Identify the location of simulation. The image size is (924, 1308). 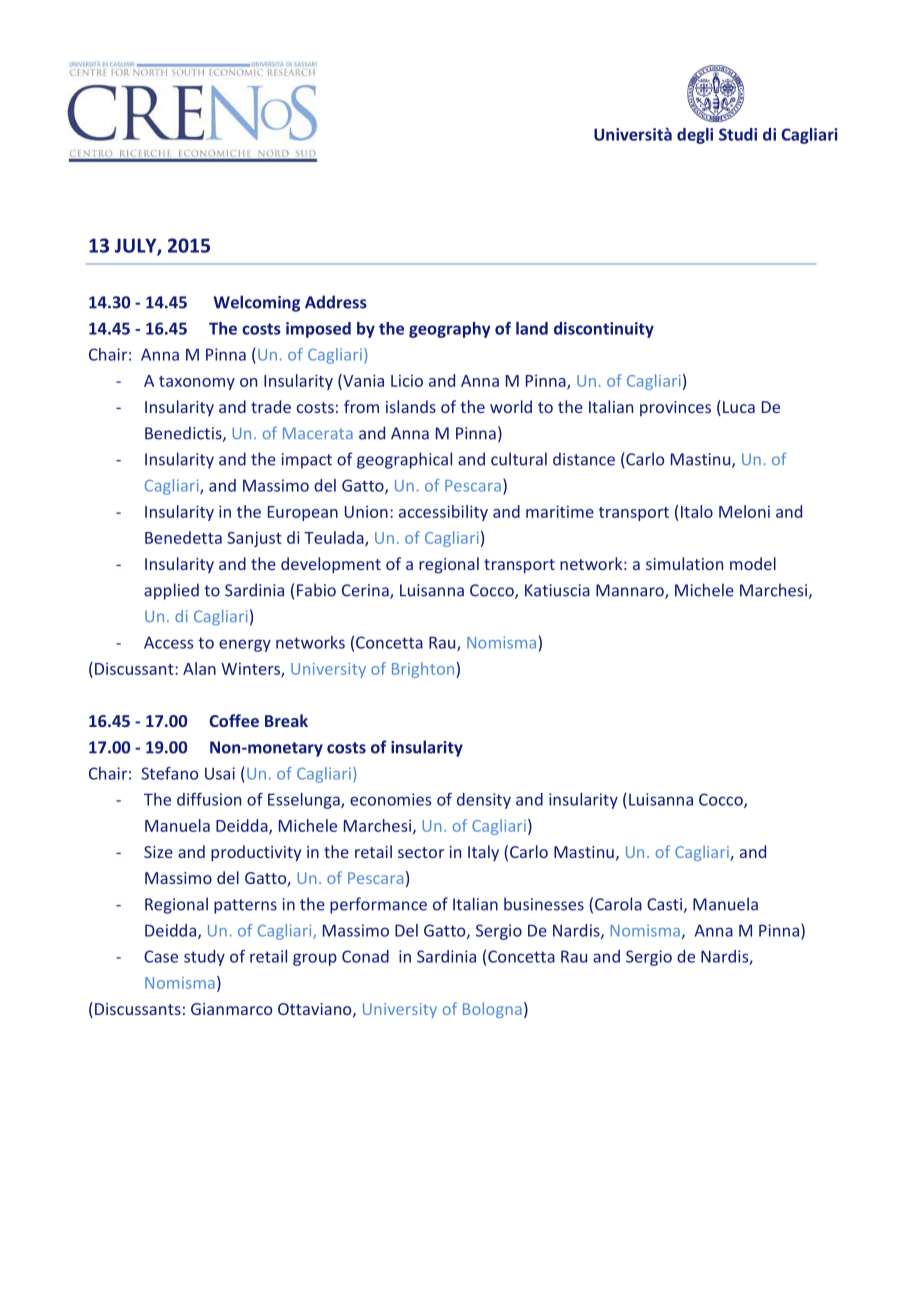
(684, 563).
